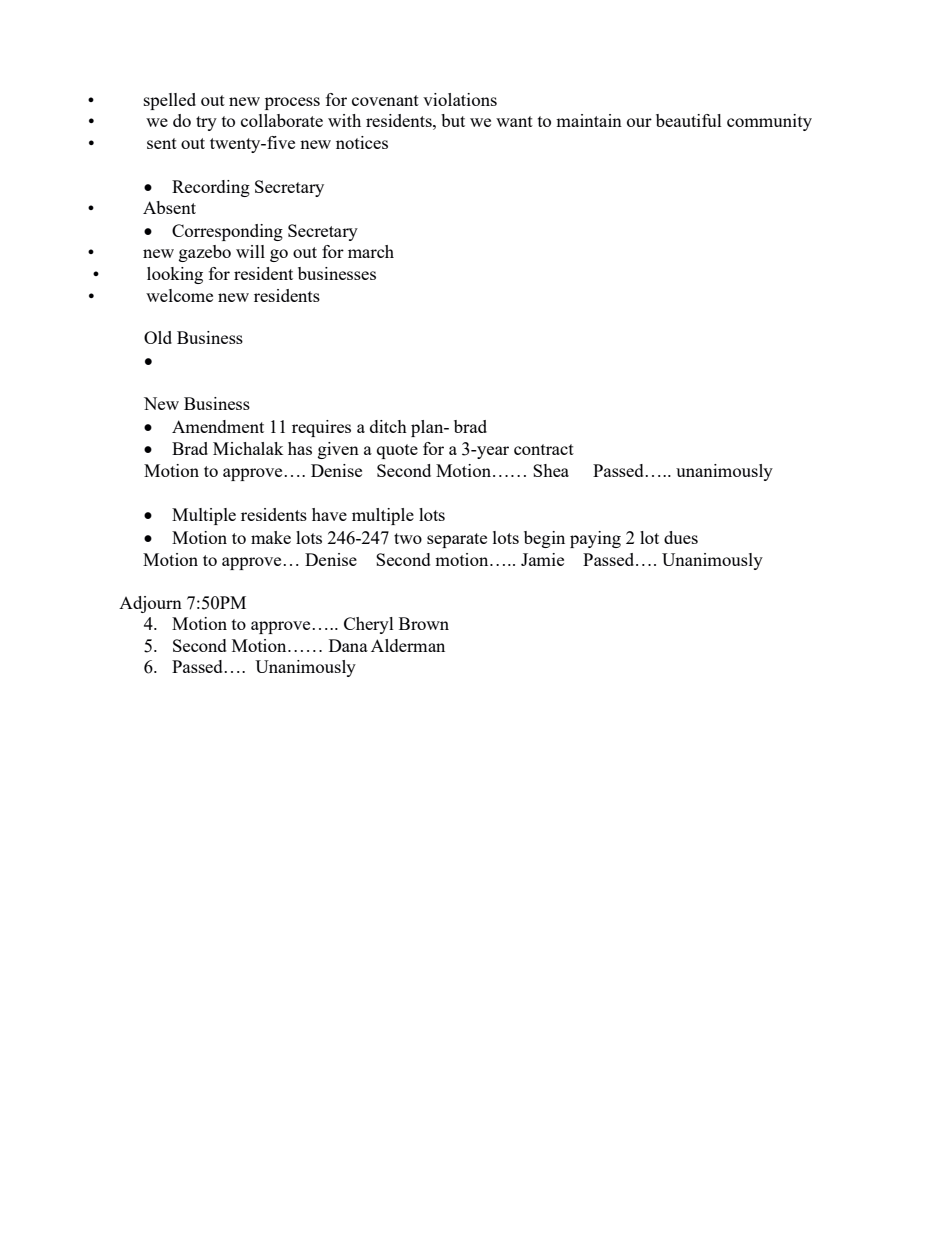  I want to click on try, so click(206, 123).
